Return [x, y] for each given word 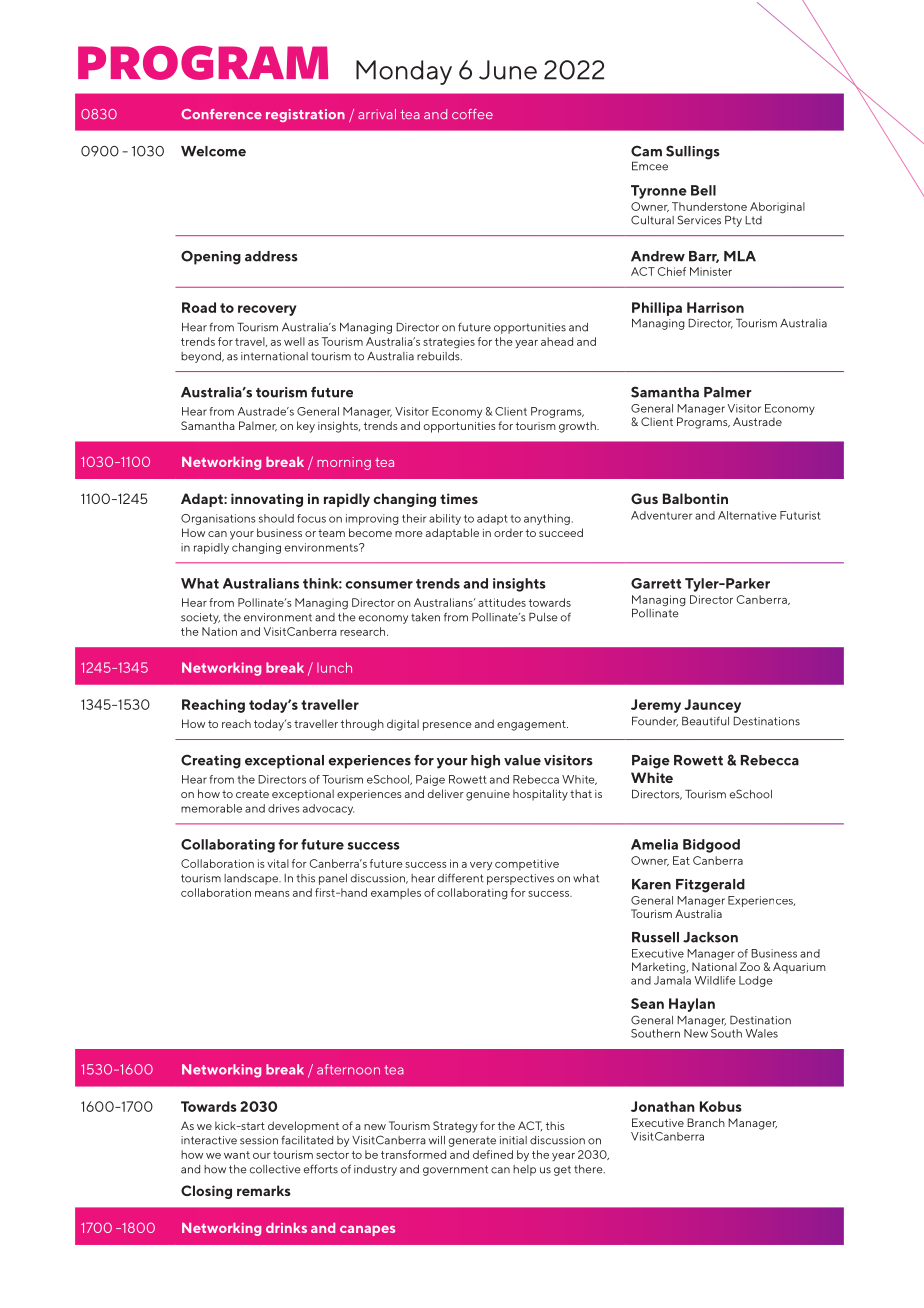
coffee [472, 114]
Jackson [710, 937]
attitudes [502, 602]
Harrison [715, 307]
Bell [703, 190]
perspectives [520, 879]
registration [305, 115]
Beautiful [705, 721]
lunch [334, 667]
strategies [449, 343]
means [272, 894]
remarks [264, 1190]
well [294, 341]
